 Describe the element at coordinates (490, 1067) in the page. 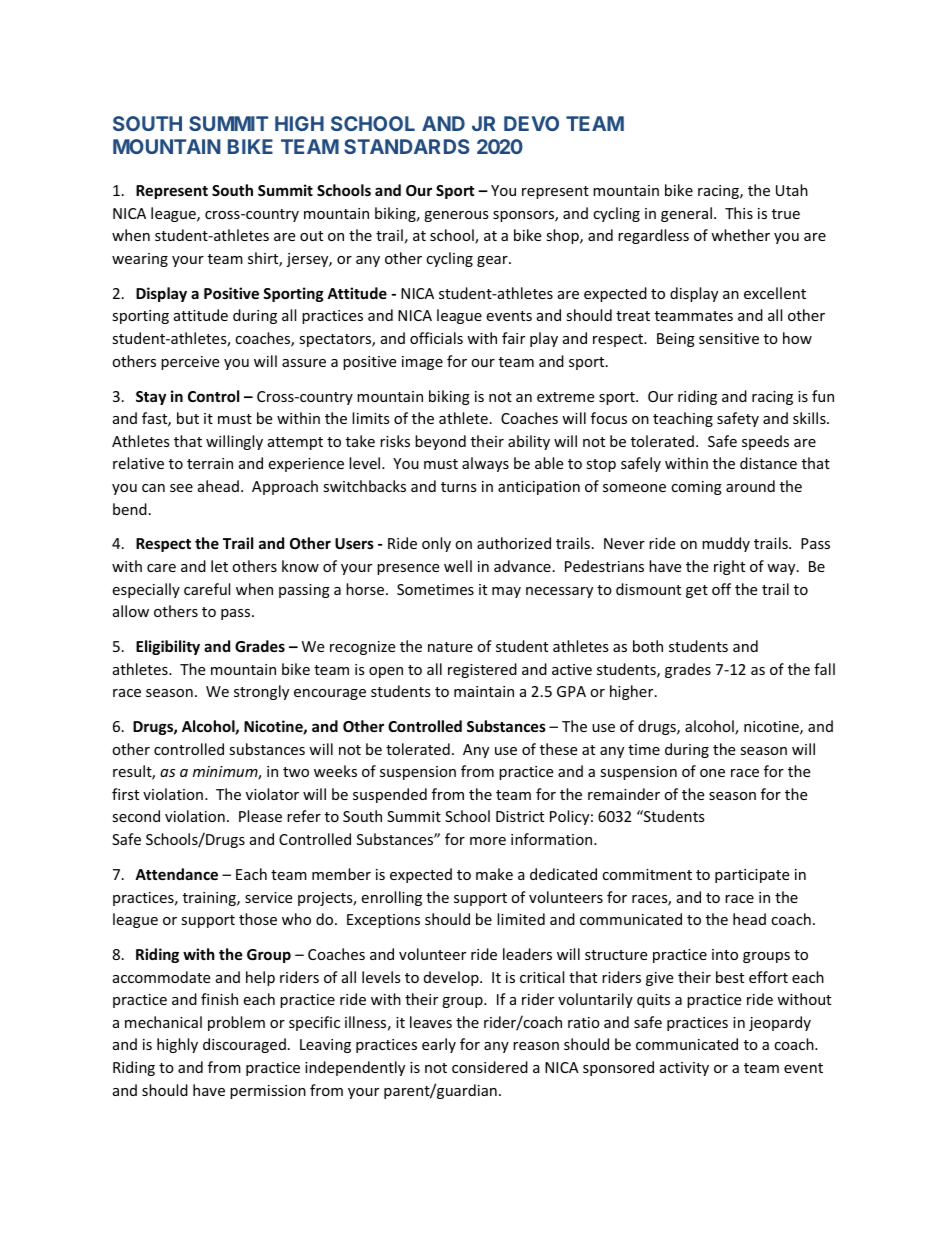

I see `considered` at that location.
